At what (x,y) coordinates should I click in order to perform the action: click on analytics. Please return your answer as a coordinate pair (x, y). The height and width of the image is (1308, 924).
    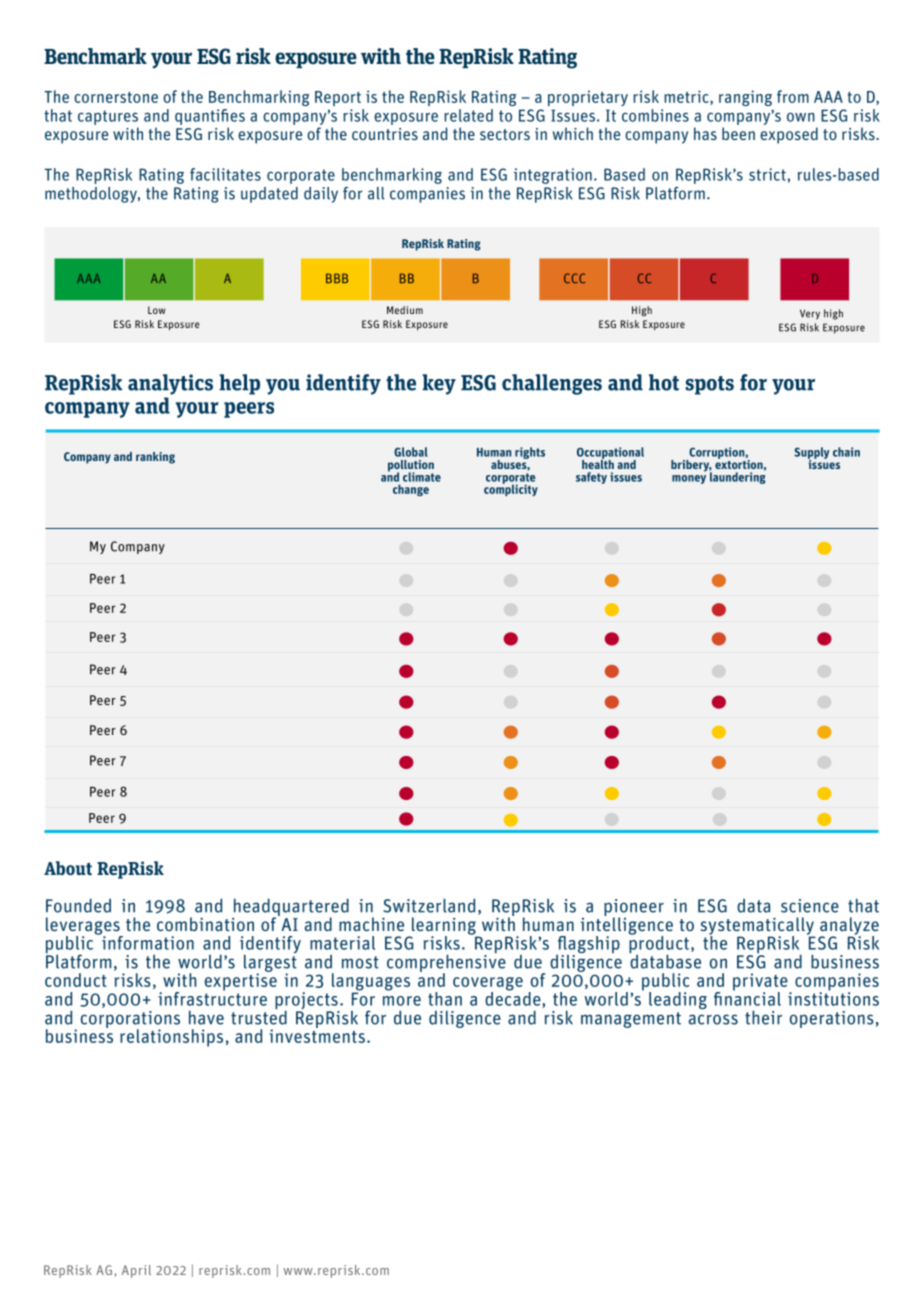
    Looking at the image, I should click on (170, 384).
